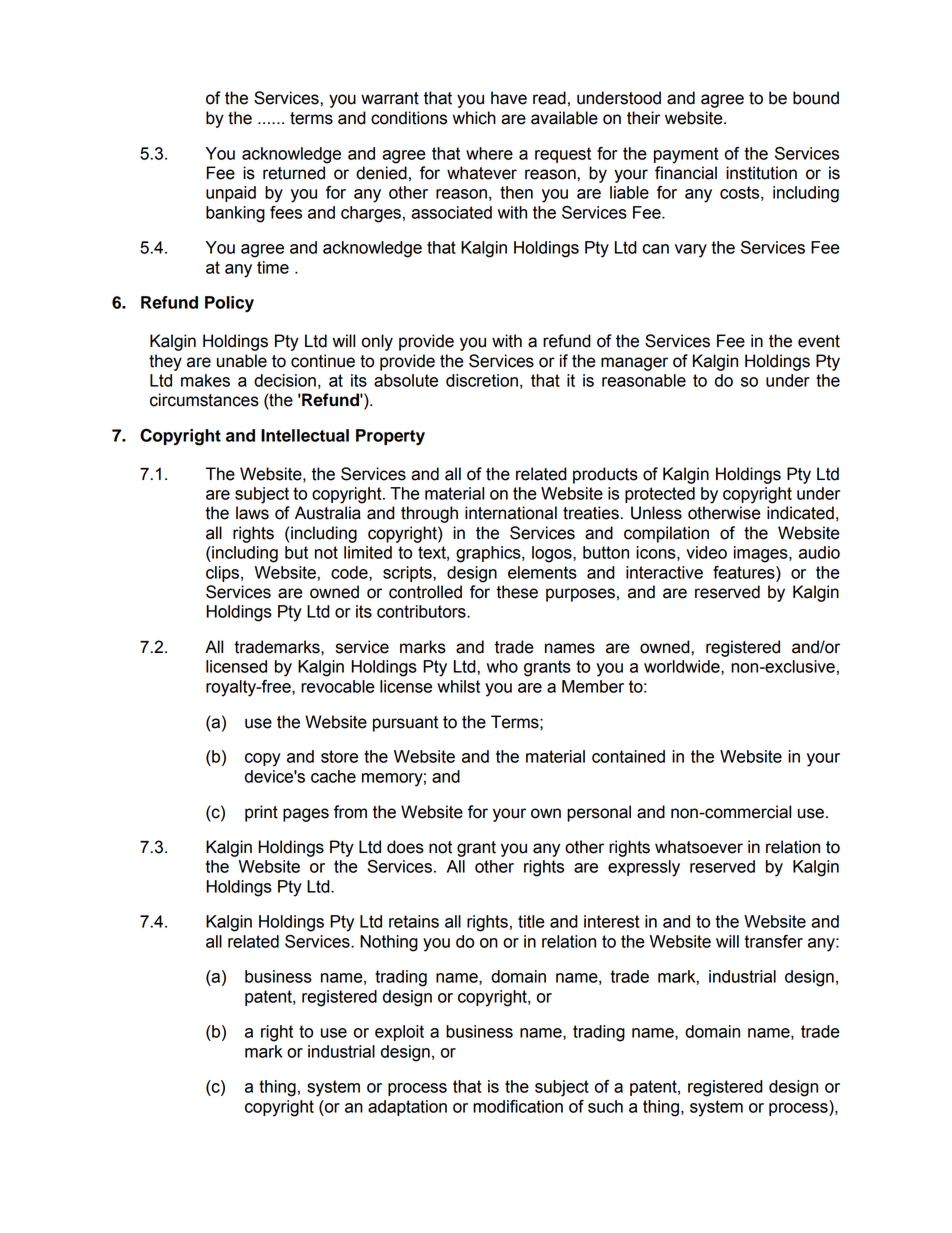  What do you see at coordinates (474, 118) in the document?
I see `which` at bounding box center [474, 118].
